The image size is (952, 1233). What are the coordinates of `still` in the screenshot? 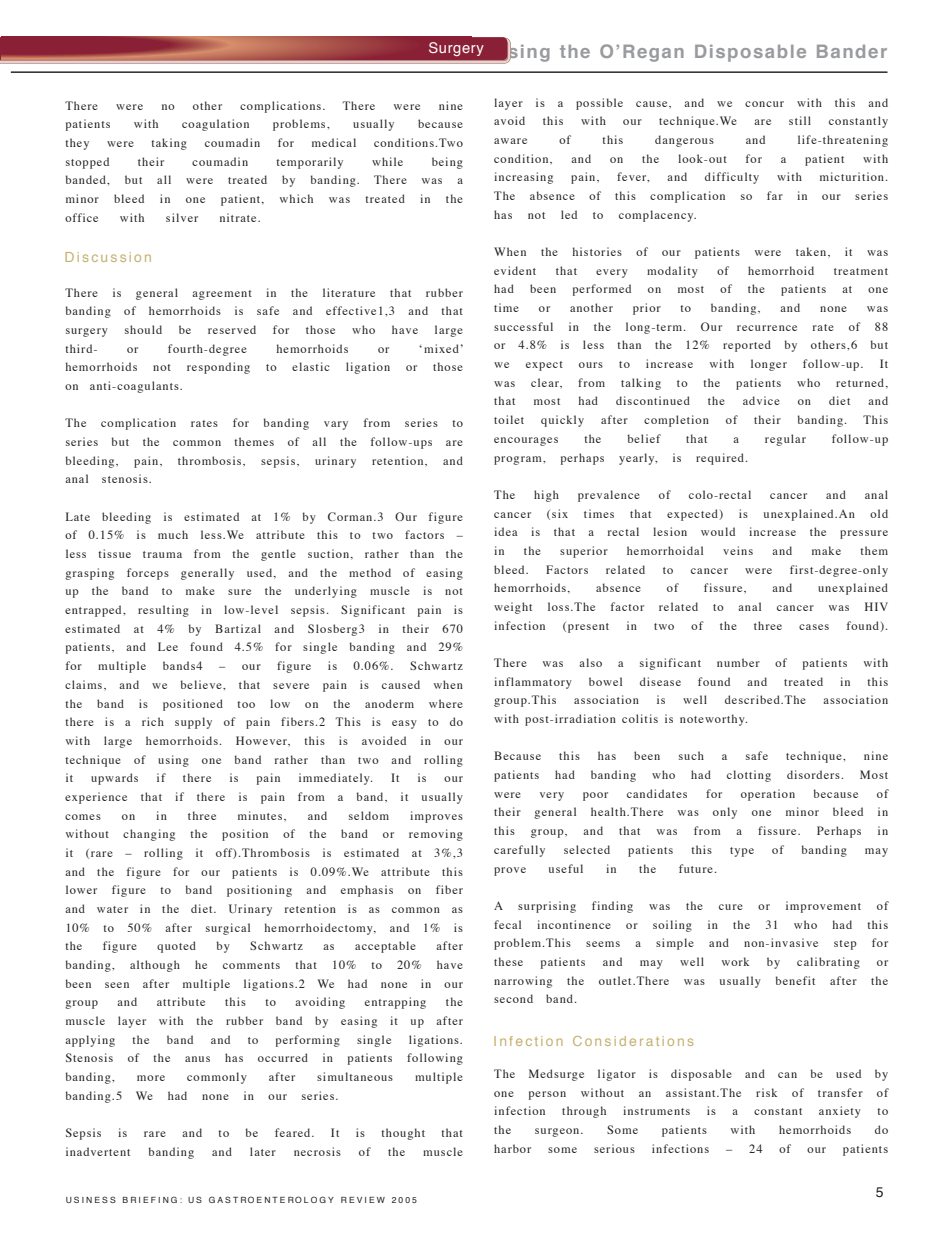 It's located at (800, 120).
